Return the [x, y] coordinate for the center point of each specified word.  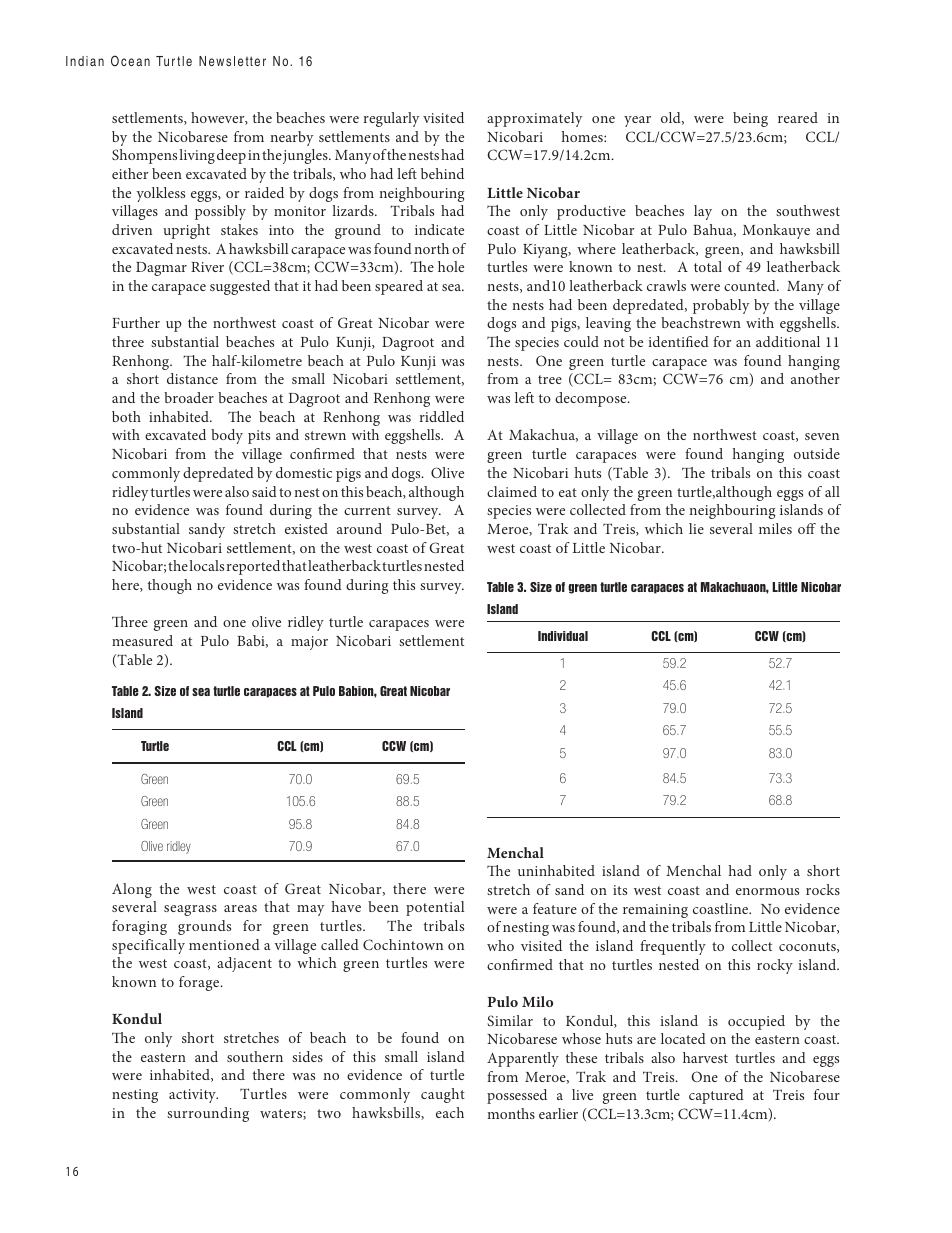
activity [193, 1096]
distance [192, 378]
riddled [442, 416]
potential [435, 908]
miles [775, 528]
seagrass [190, 910]
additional [788, 341]
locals [206, 565]
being [750, 119]
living [197, 156]
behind [442, 173]
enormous [767, 891]
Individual [563, 636]
